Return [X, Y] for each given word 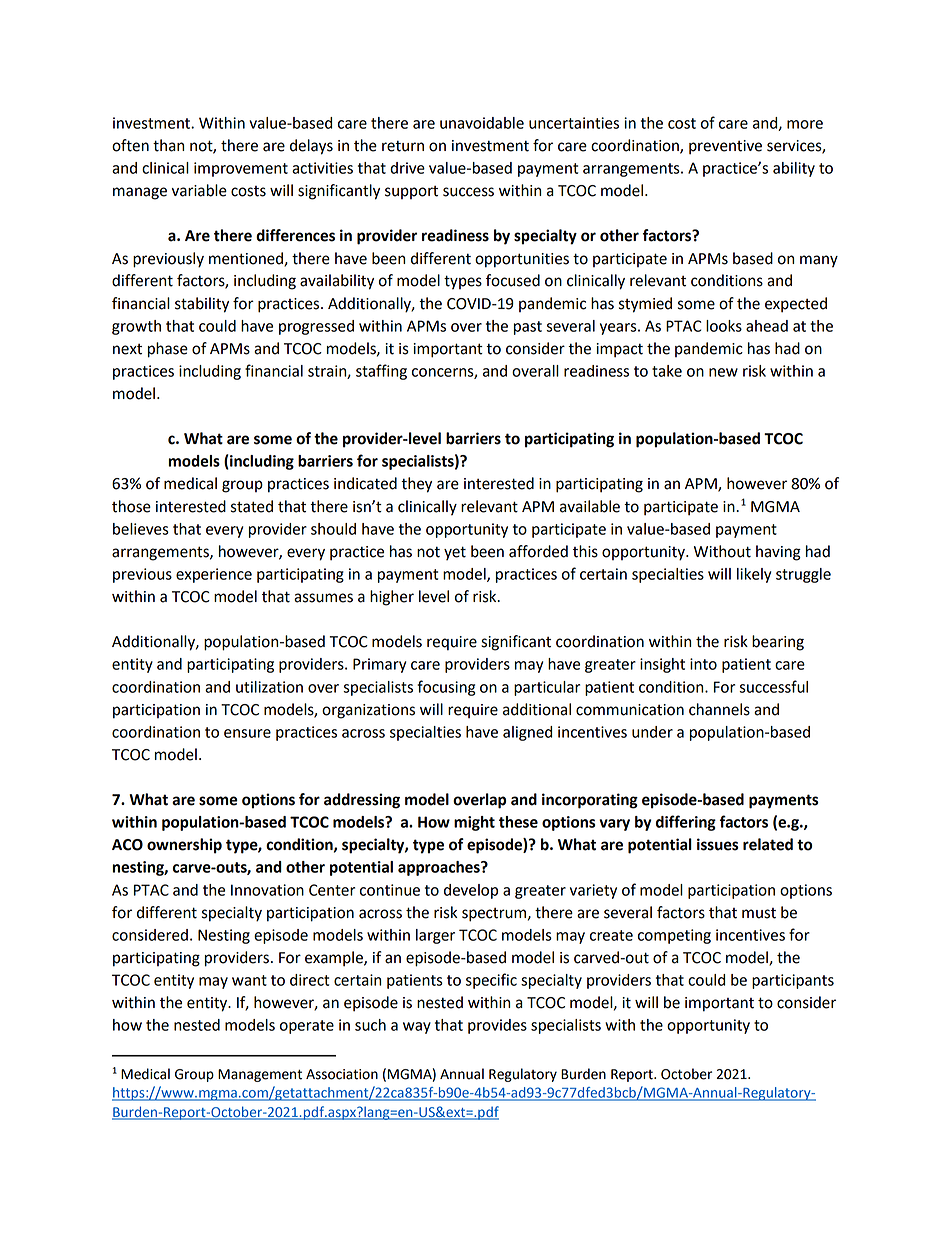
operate [307, 1027]
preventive [725, 147]
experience [214, 575]
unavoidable [482, 123]
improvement [241, 169]
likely [754, 575]
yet [455, 553]
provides [497, 1026]
